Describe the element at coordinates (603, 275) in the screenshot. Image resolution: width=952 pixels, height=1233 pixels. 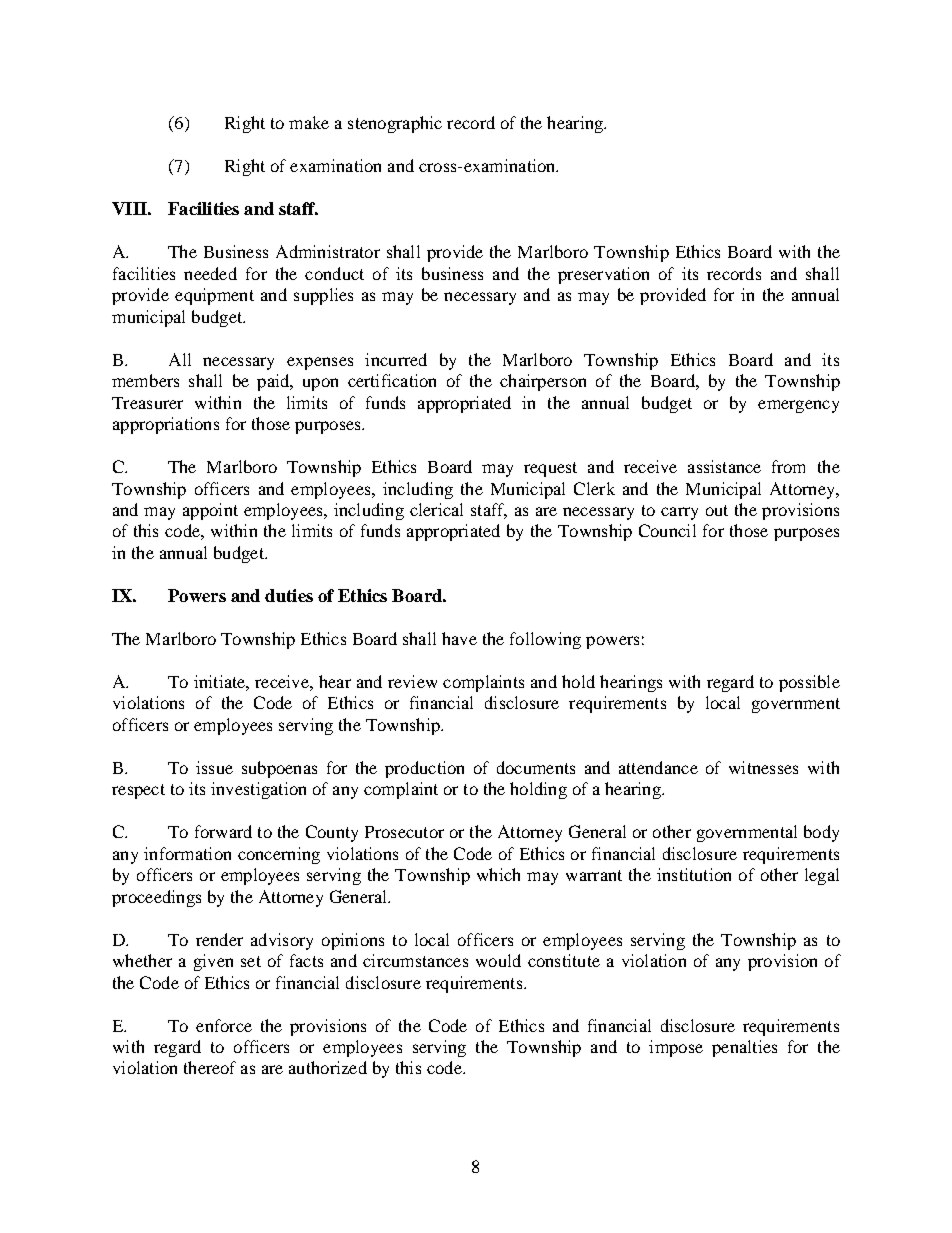
I see `preservation` at that location.
